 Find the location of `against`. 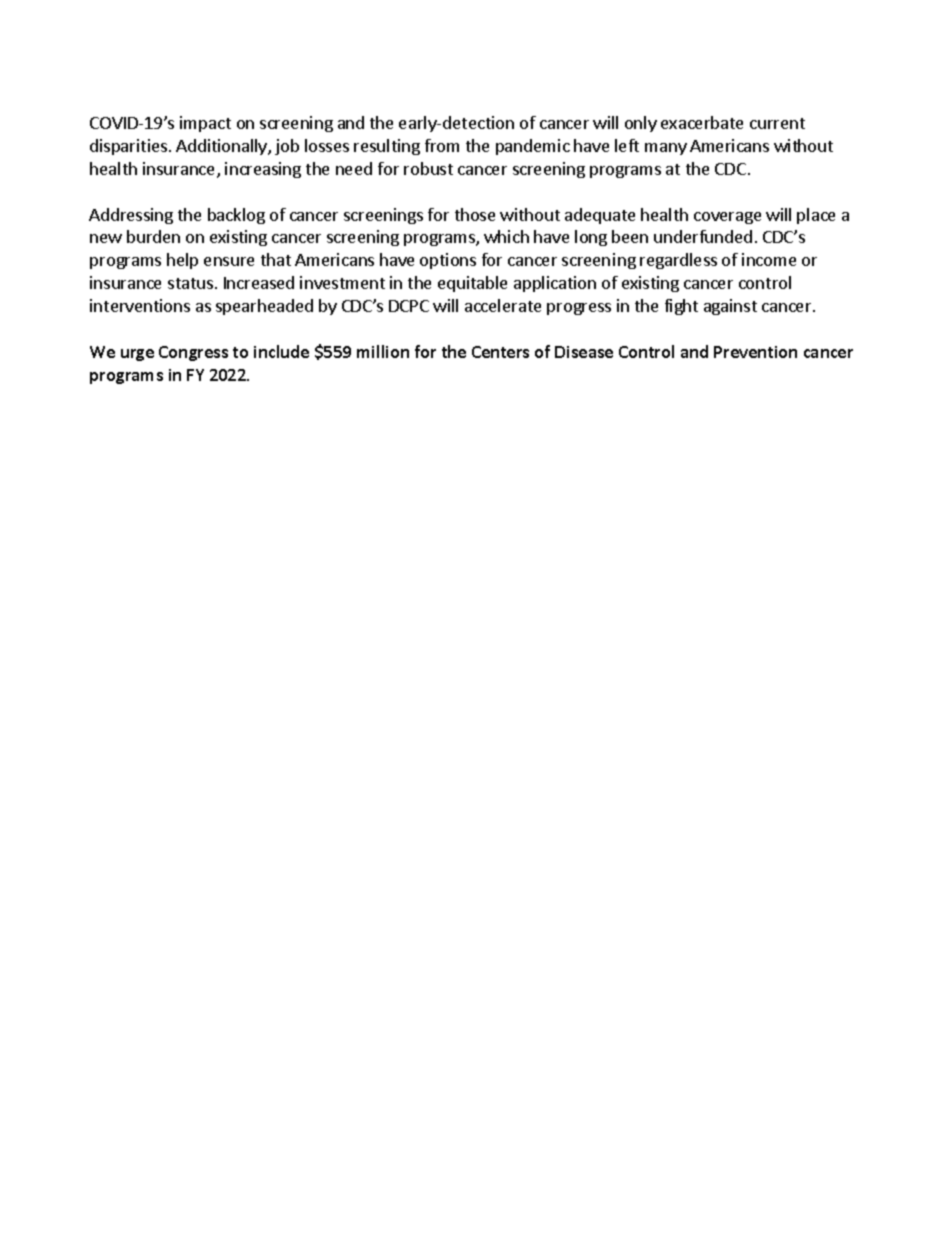

against is located at coordinates (730, 307).
